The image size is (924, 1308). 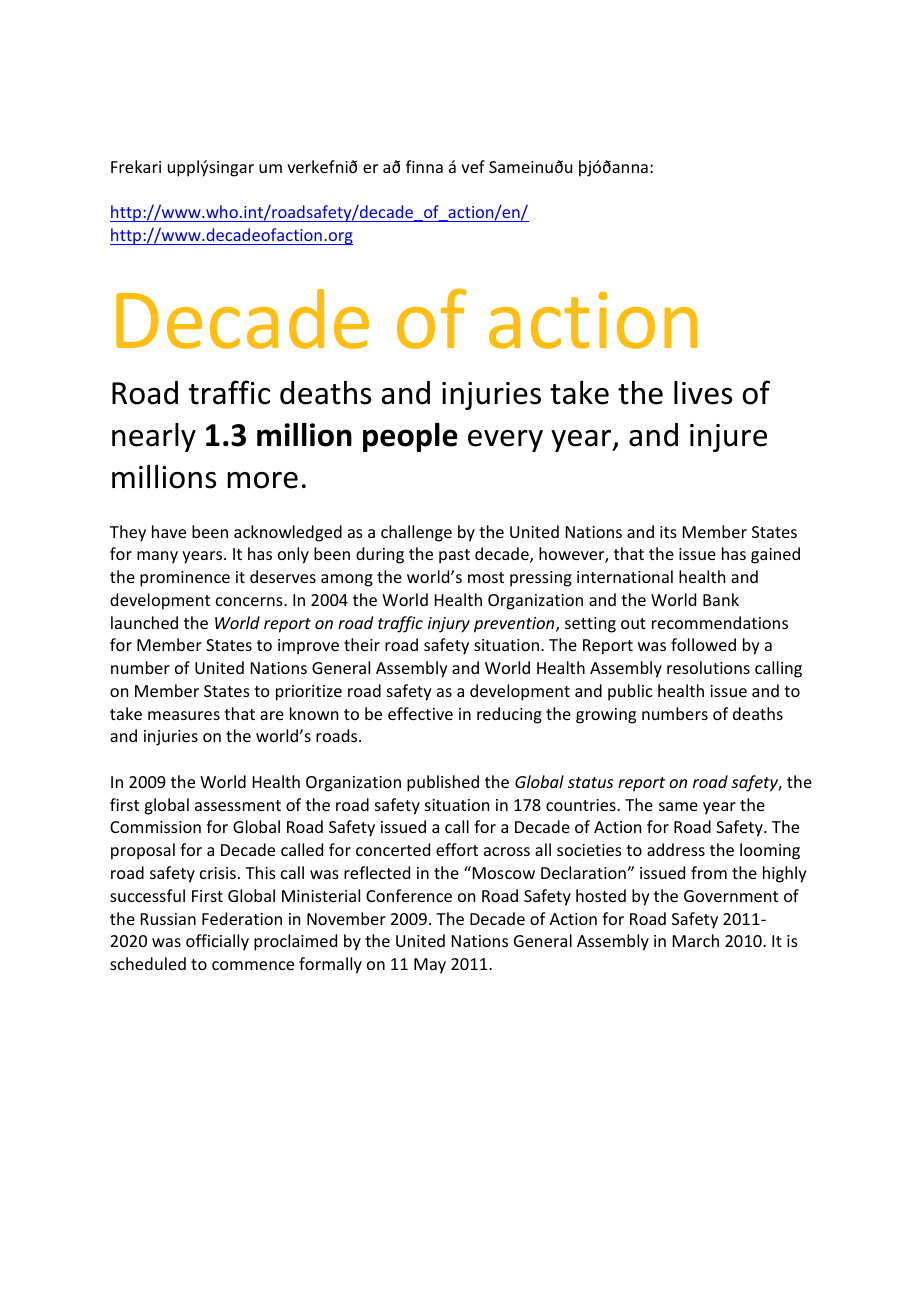 What do you see at coordinates (703, 393) in the screenshot?
I see `lives` at bounding box center [703, 393].
